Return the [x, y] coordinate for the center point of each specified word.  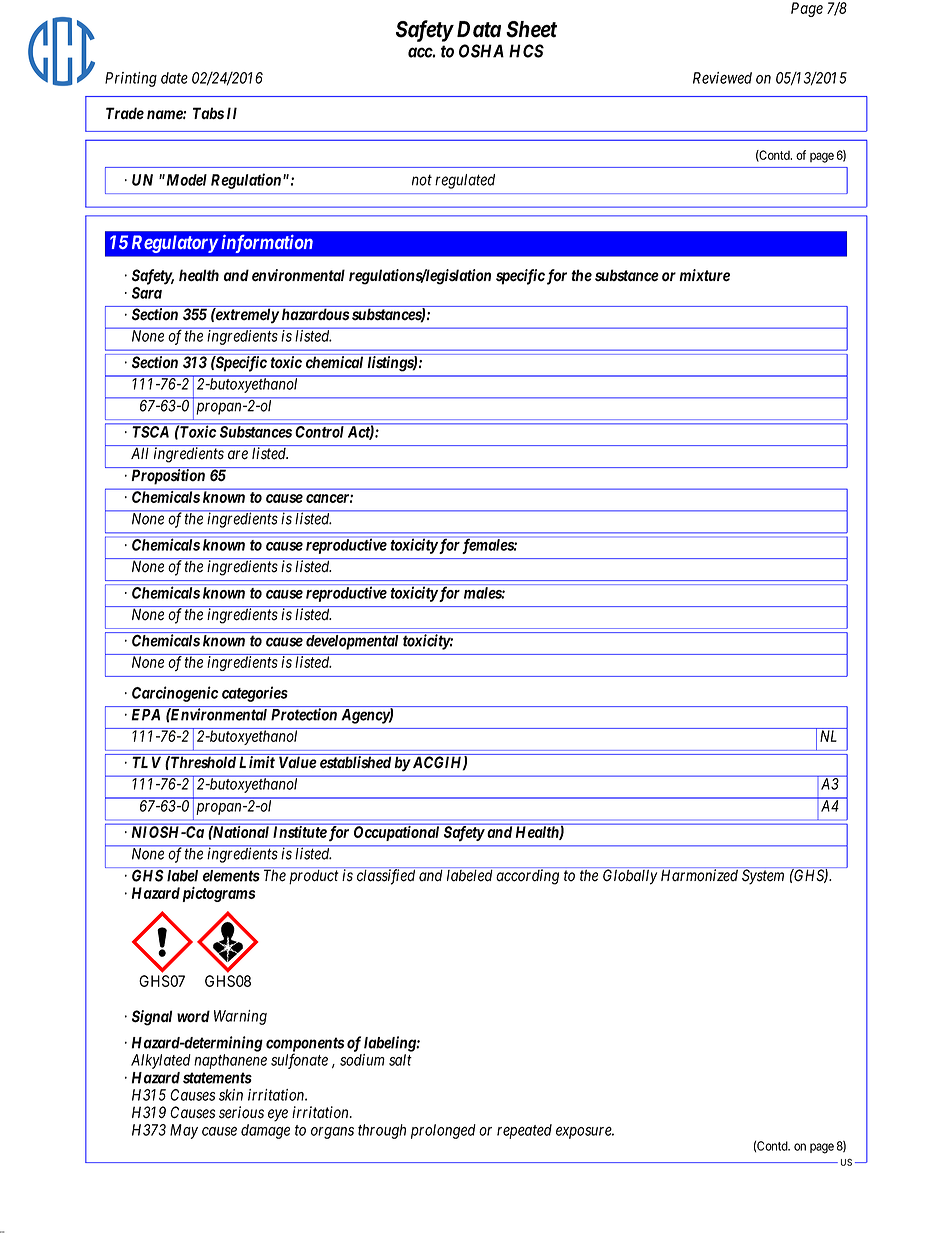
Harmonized [699, 875]
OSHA [481, 51]
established [355, 762]
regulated [465, 181]
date [174, 78]
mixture [704, 275]
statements [217, 1078]
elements [231, 876]
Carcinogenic [175, 694]
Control [319, 431]
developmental [352, 642]
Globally [630, 877]
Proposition [168, 476]
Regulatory [175, 244]
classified [386, 877]
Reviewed [722, 78]
